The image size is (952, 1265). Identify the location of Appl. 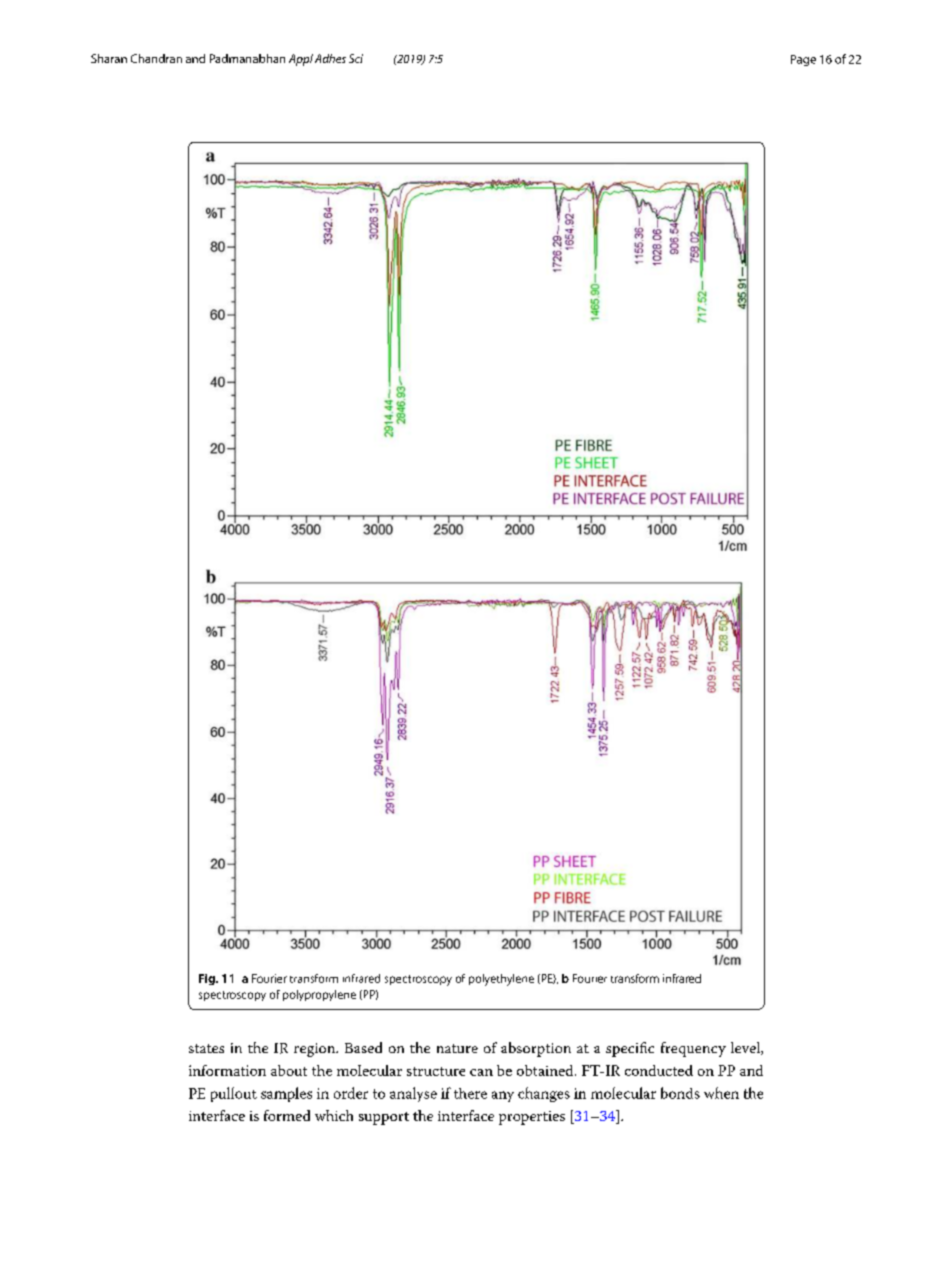
(301, 60).
